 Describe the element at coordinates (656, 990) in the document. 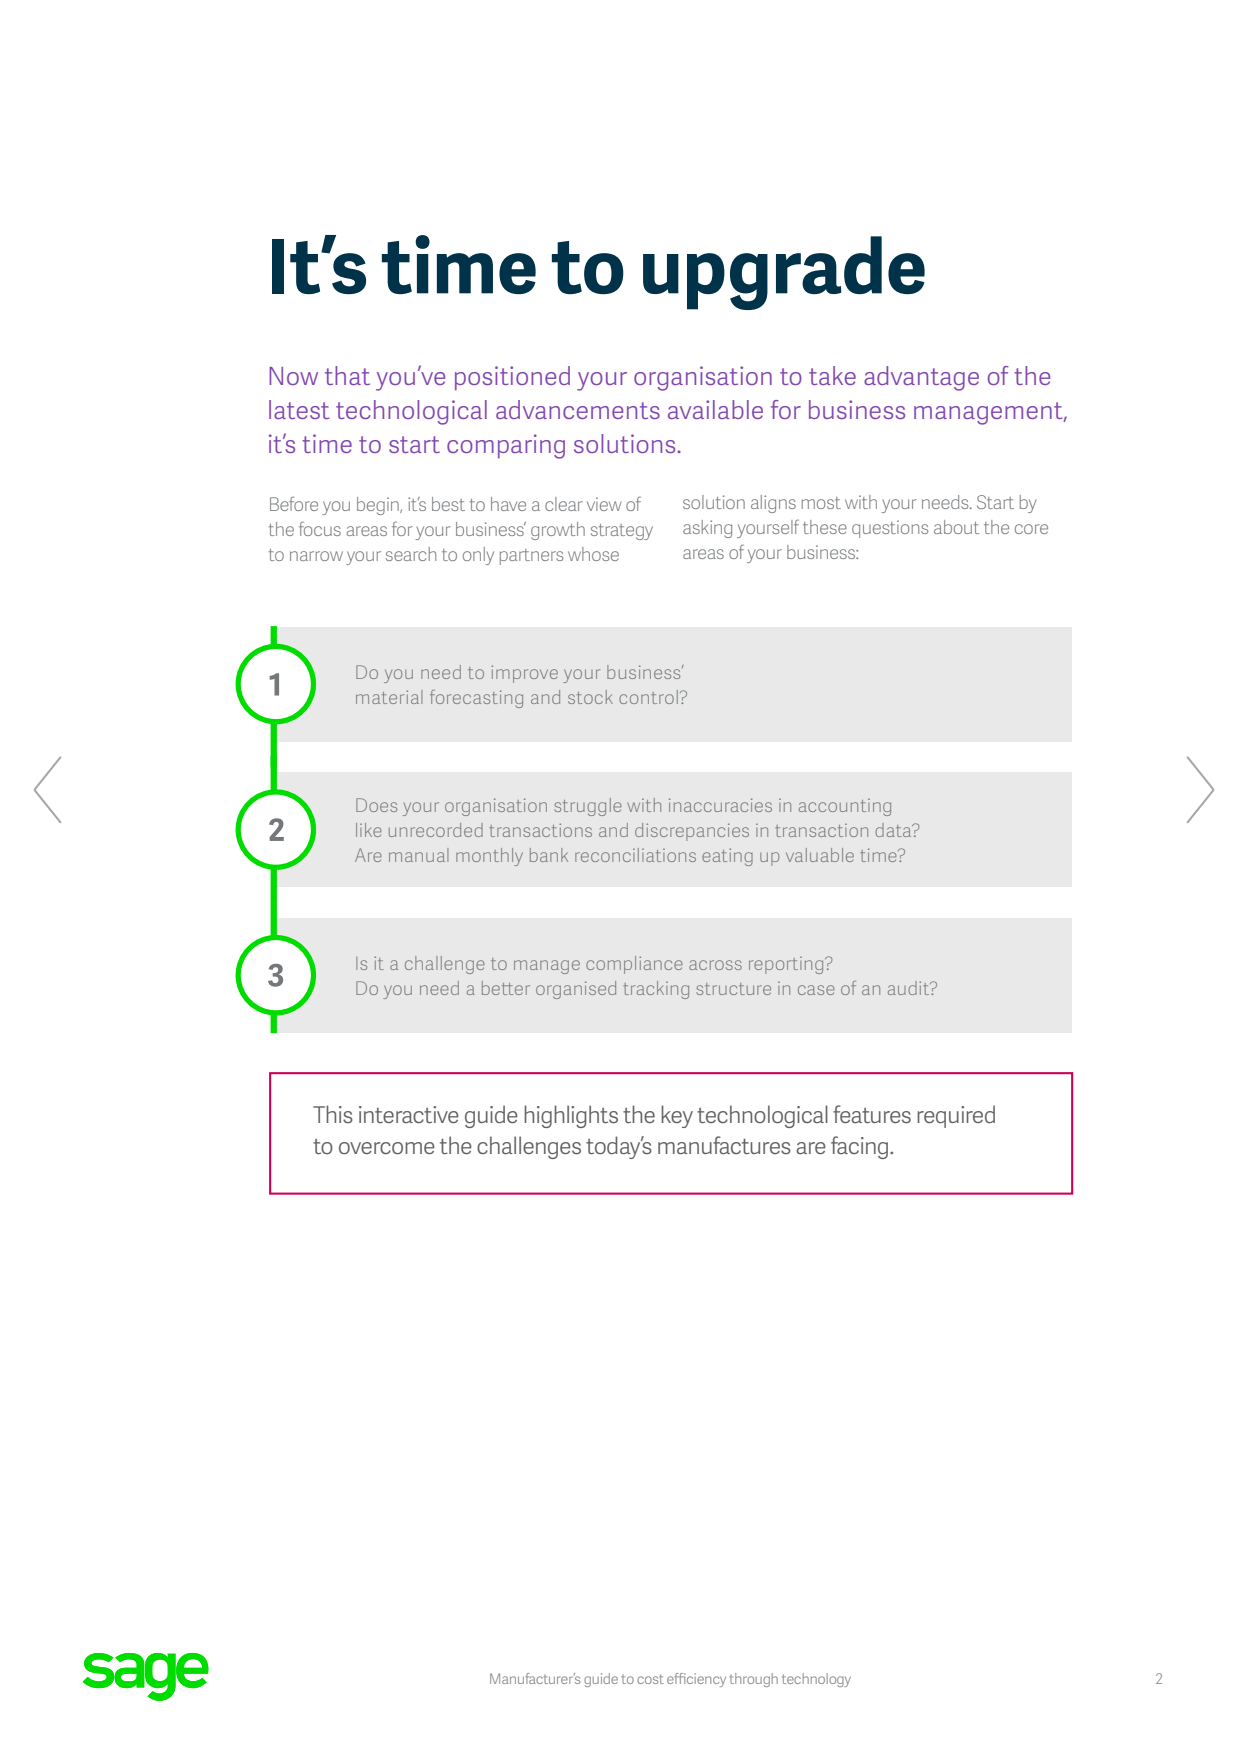

I see `tracking` at that location.
